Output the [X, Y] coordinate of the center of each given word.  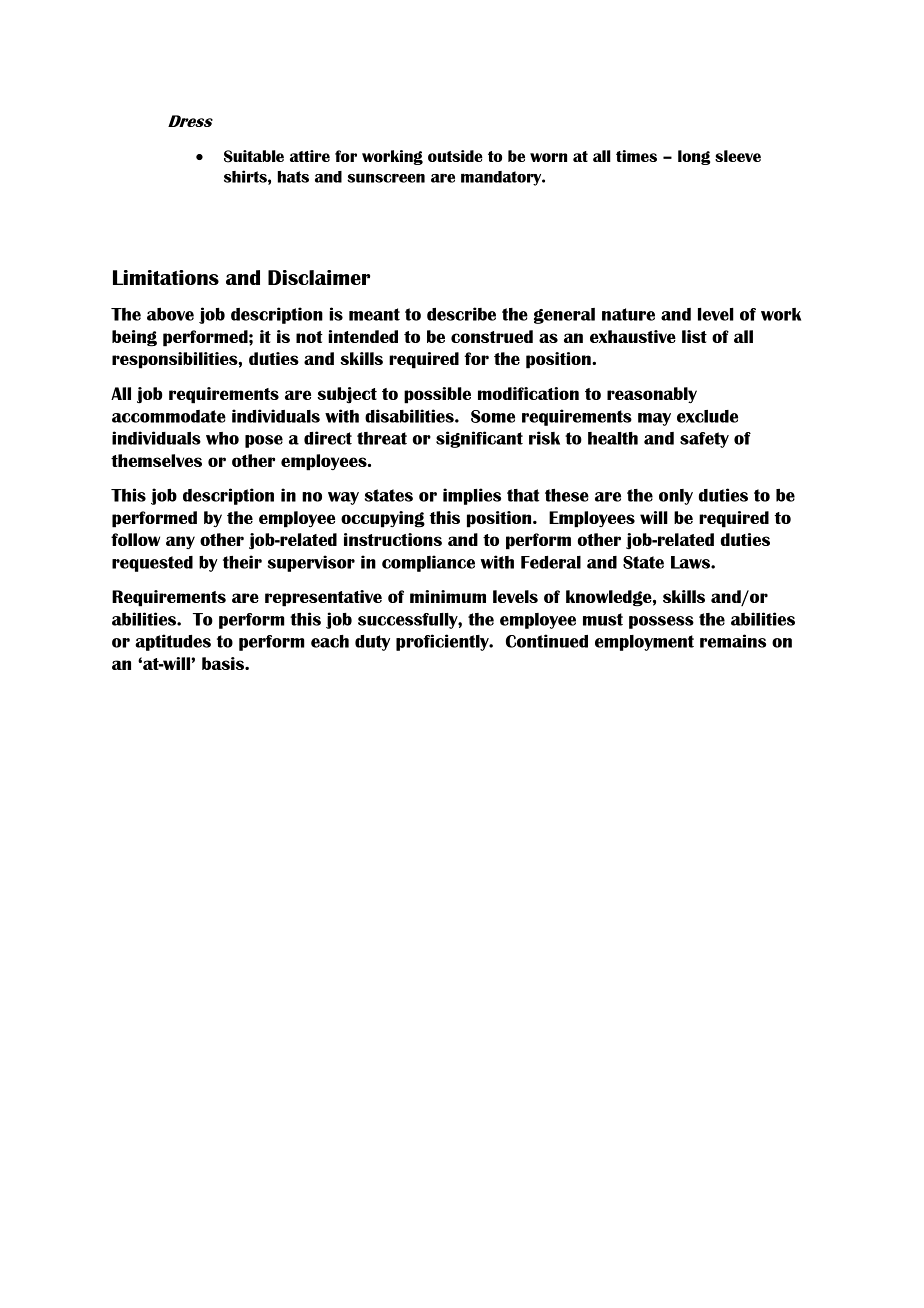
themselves [156, 460]
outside [455, 156]
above [170, 314]
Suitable [254, 156]
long [694, 157]
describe [461, 314]
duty [372, 643]
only [676, 497]
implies [472, 496]
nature [628, 314]
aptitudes [173, 642]
